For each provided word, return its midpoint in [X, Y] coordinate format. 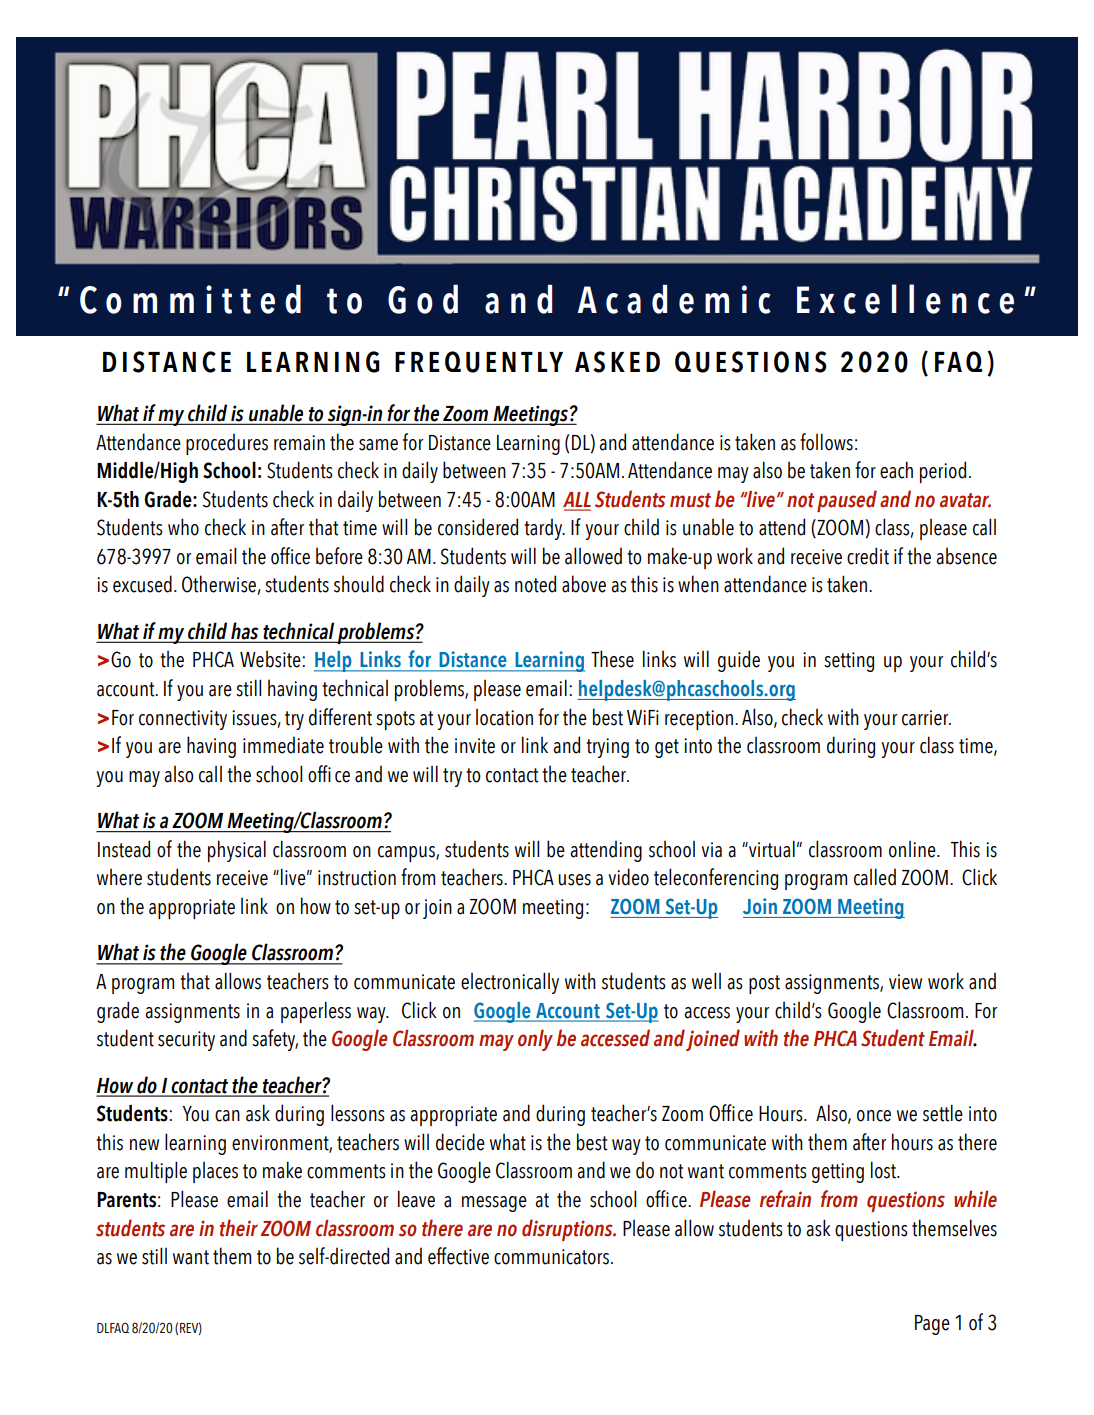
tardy [544, 529]
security [186, 1041]
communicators [553, 1257]
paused [847, 501]
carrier [926, 718]
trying [607, 748]
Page [932, 1325]
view [905, 982]
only [535, 1040]
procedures [227, 444]
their [238, 1228]
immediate [283, 745]
